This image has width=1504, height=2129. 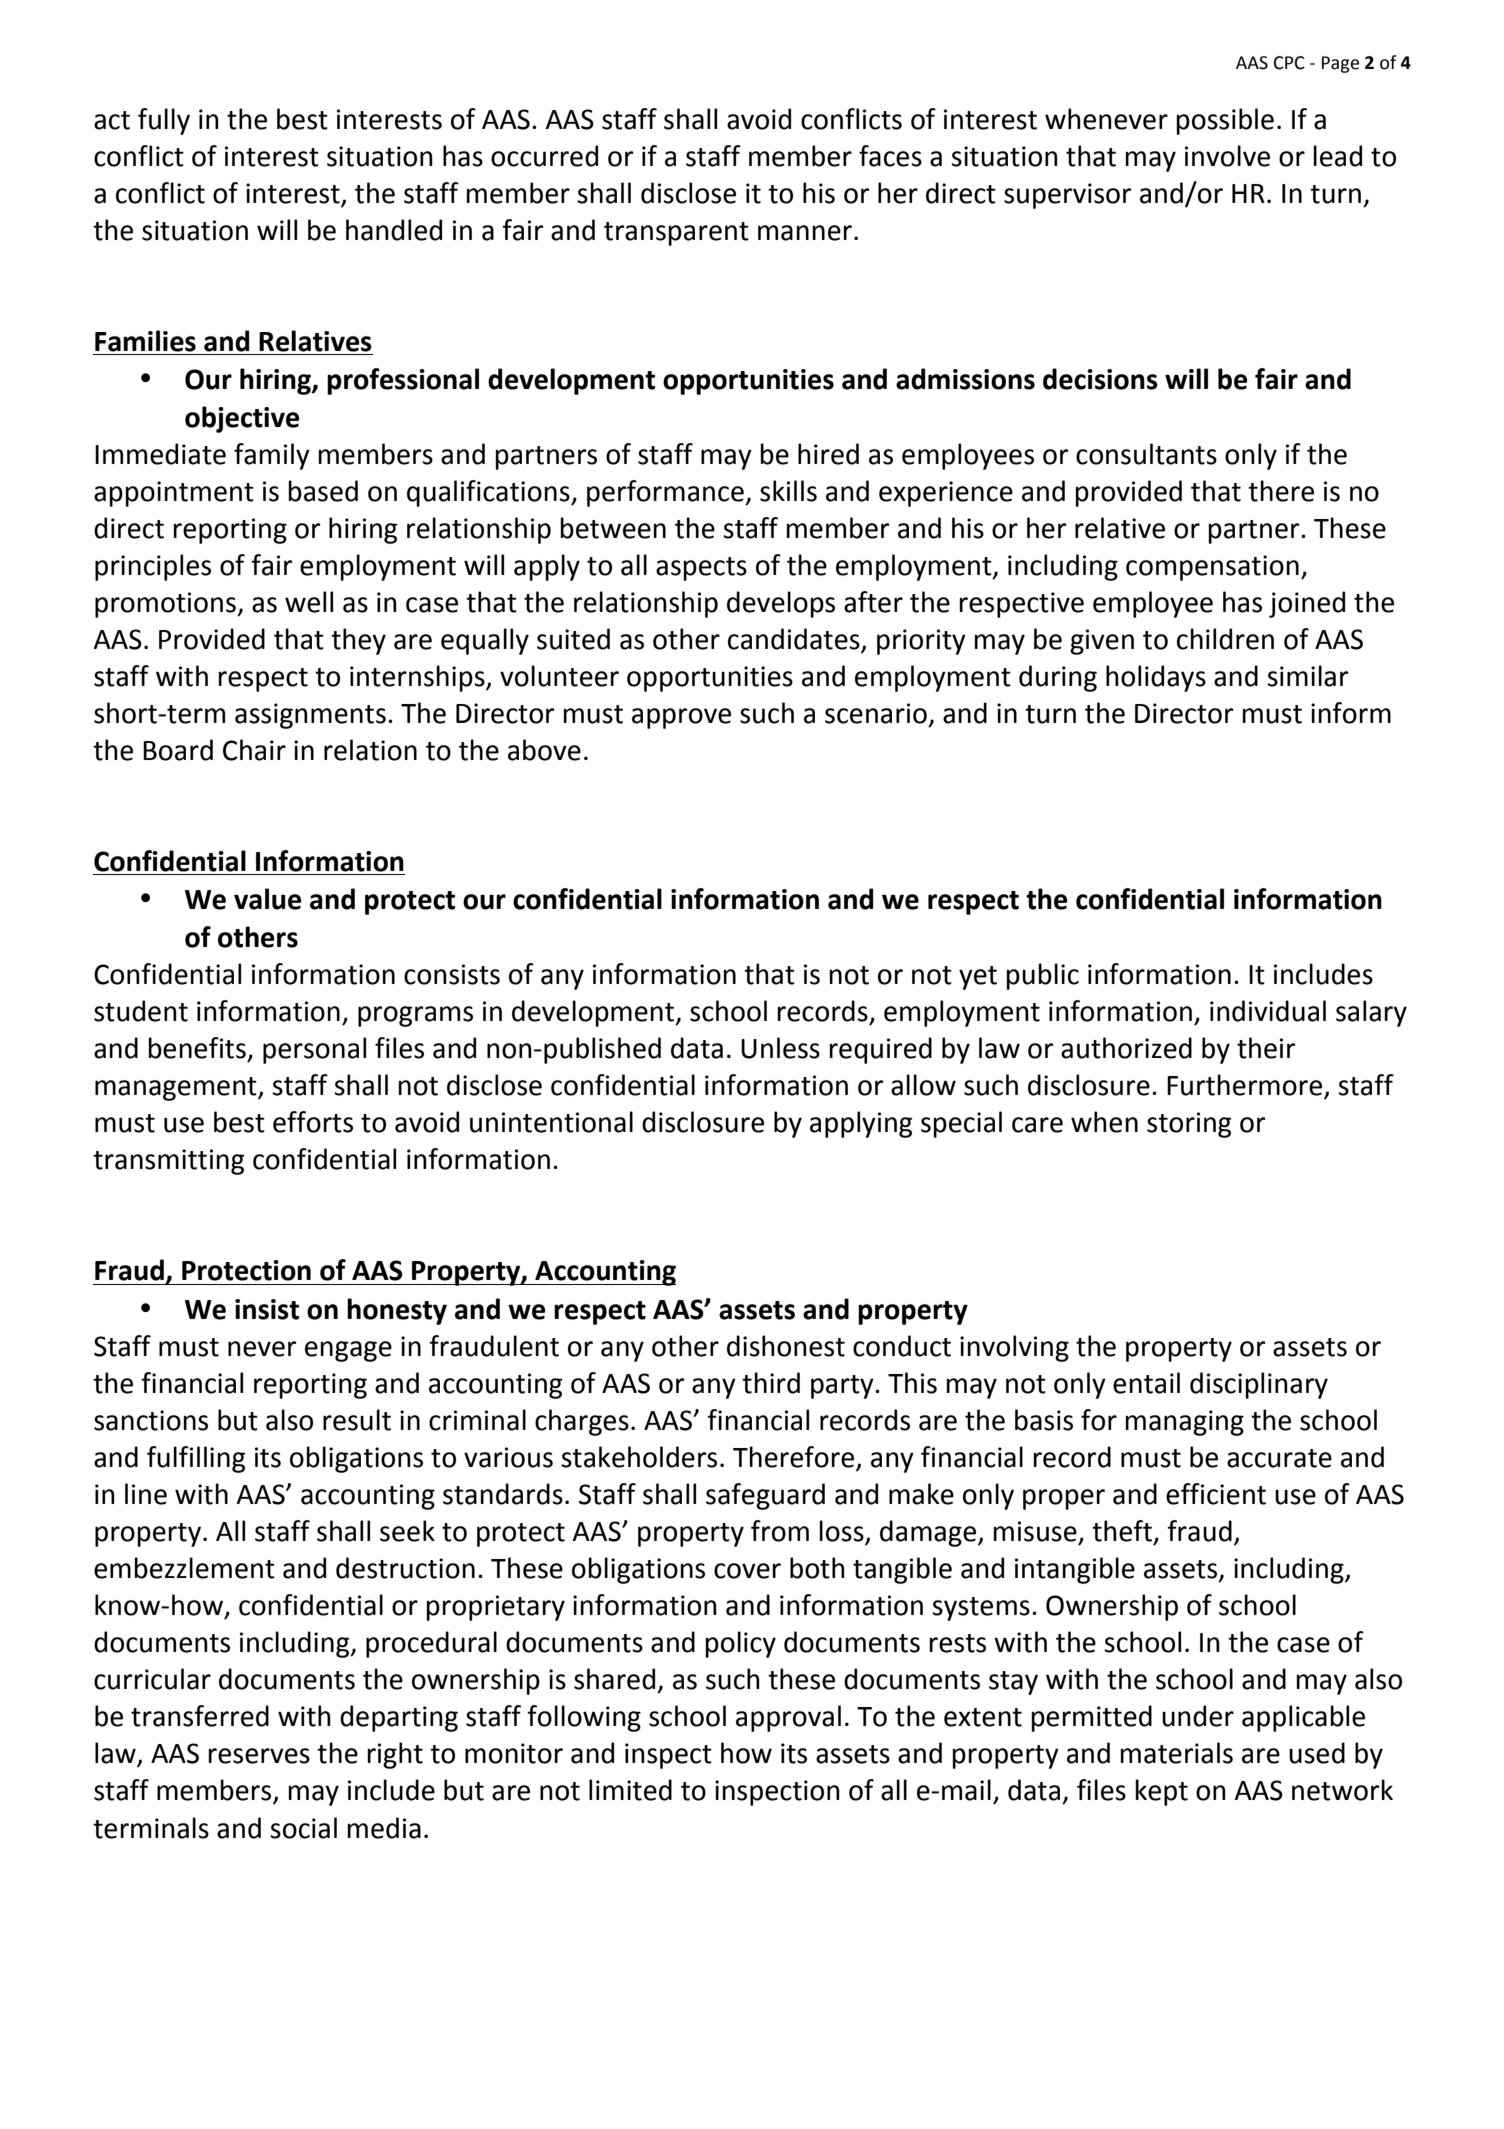 What do you see at coordinates (681, 718) in the image?
I see `approve` at bounding box center [681, 718].
